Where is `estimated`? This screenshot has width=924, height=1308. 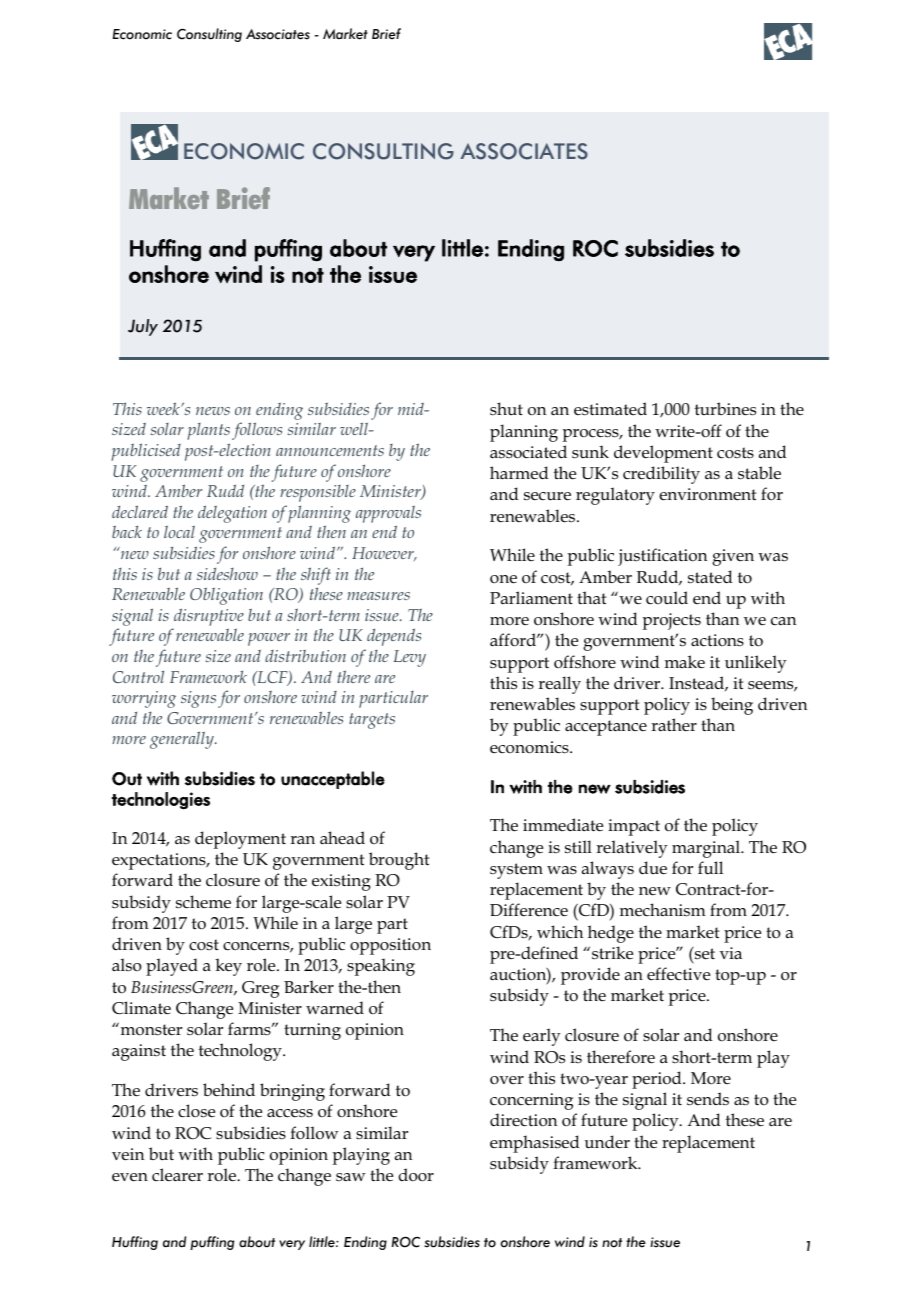
estimated is located at coordinates (610, 408).
